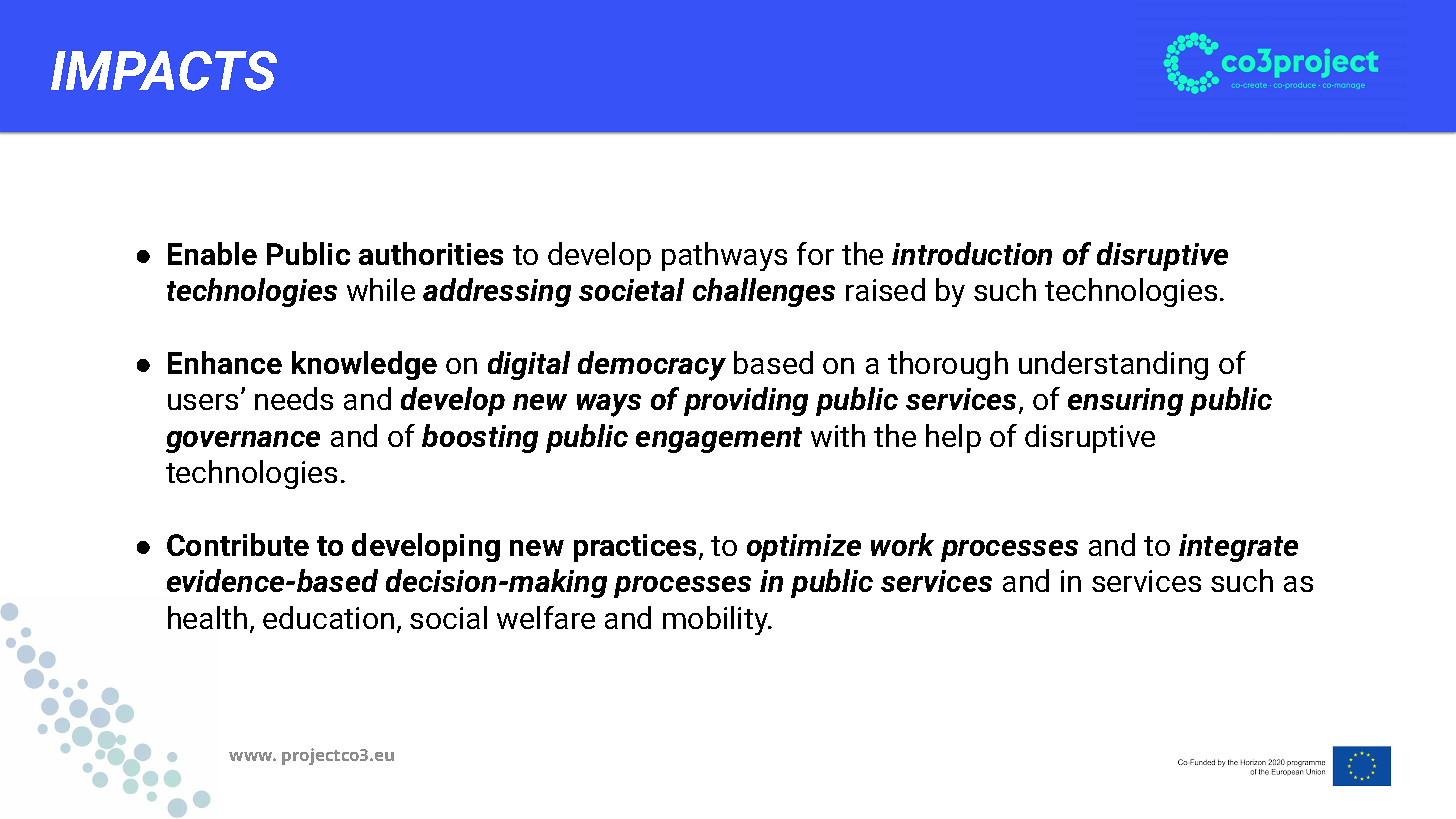  What do you see at coordinates (1125, 402) in the screenshot?
I see `ensuring` at bounding box center [1125, 402].
